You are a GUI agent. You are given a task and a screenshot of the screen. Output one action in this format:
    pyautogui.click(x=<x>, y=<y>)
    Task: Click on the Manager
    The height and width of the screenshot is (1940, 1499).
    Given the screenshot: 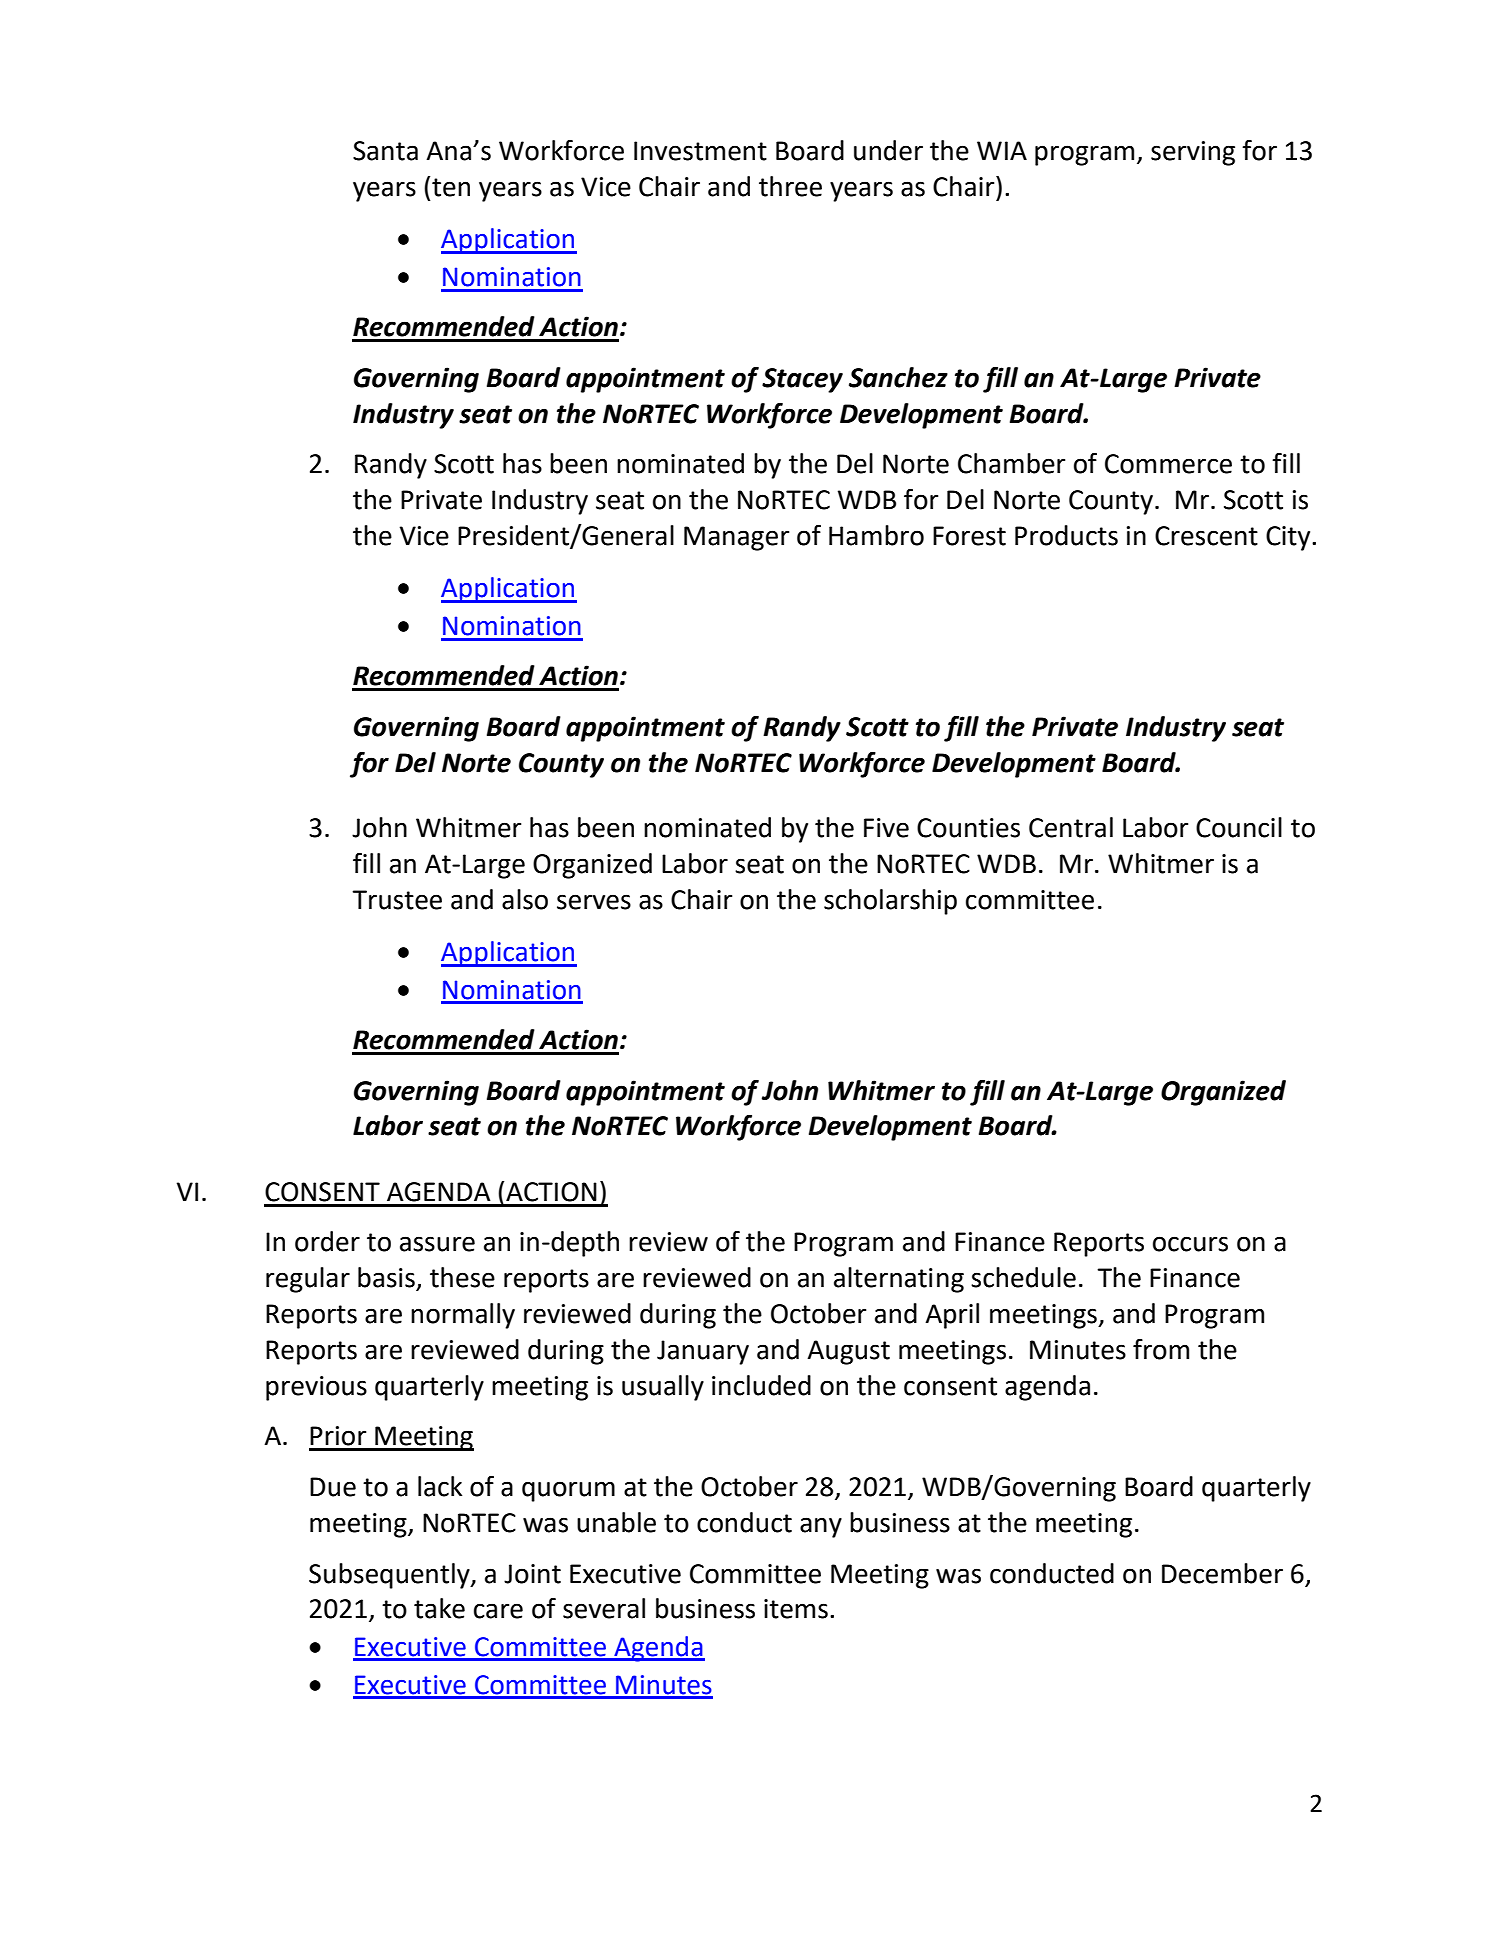 What is the action you would take?
    pyautogui.click(x=736, y=538)
